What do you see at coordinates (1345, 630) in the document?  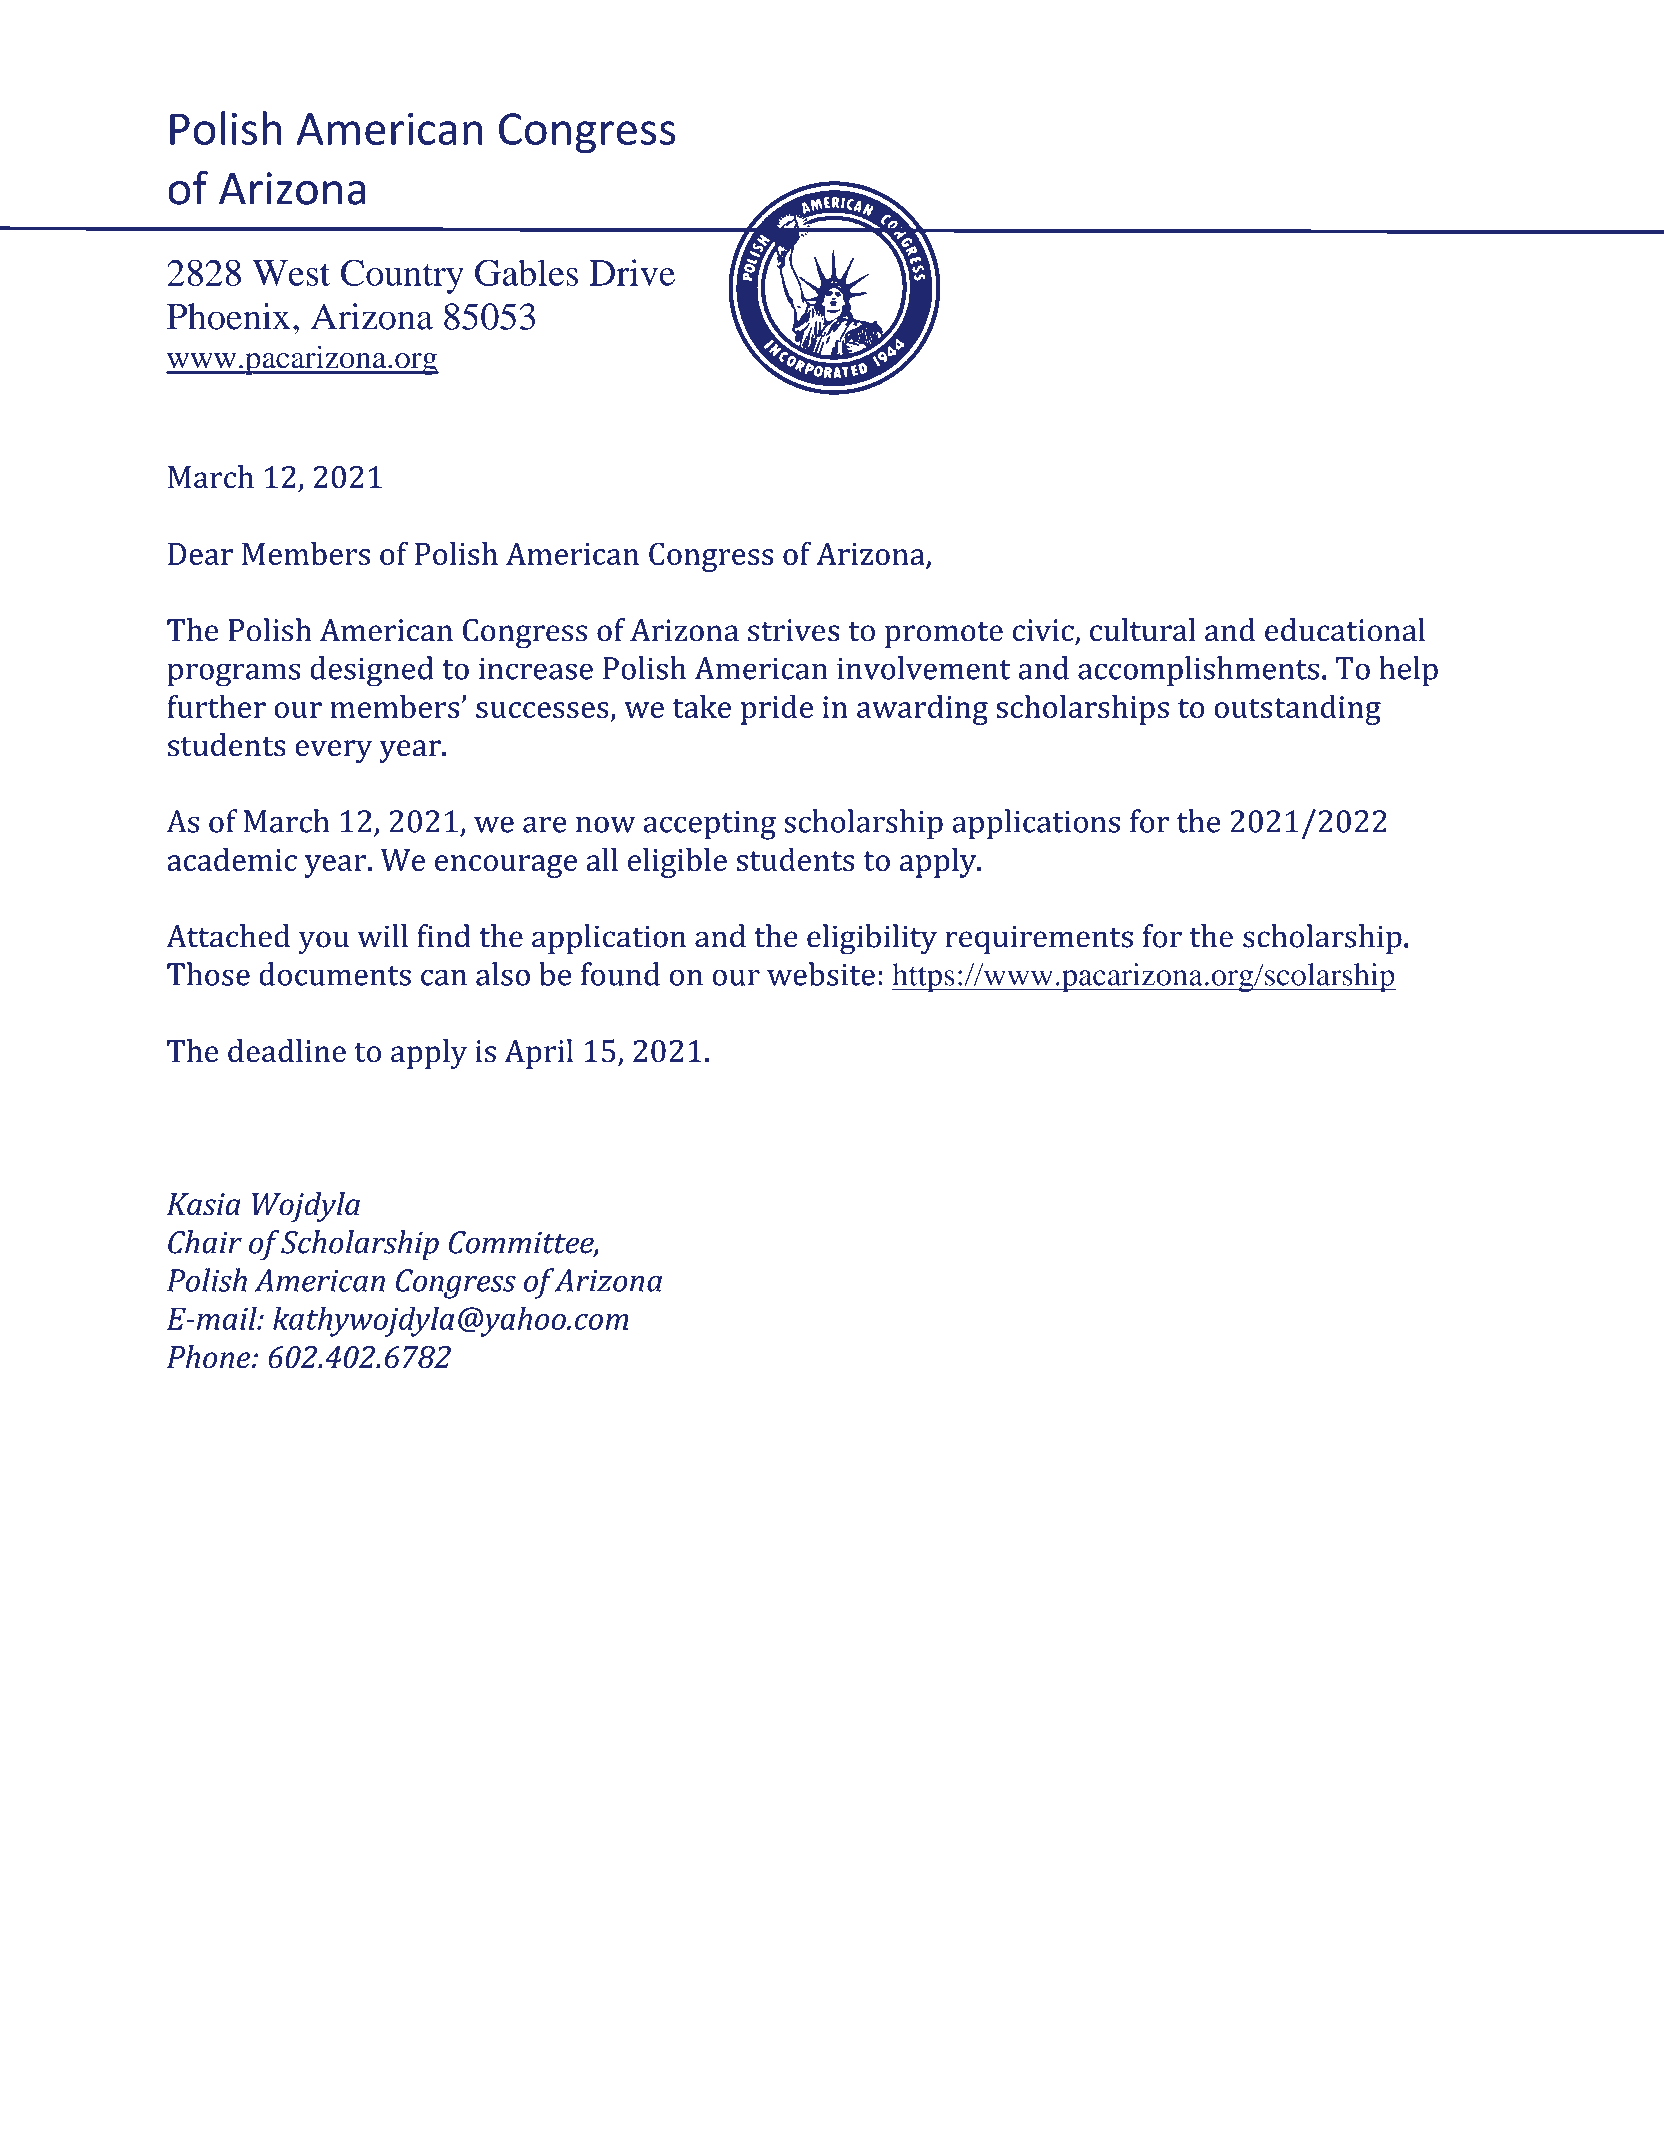 I see `educational` at bounding box center [1345, 630].
